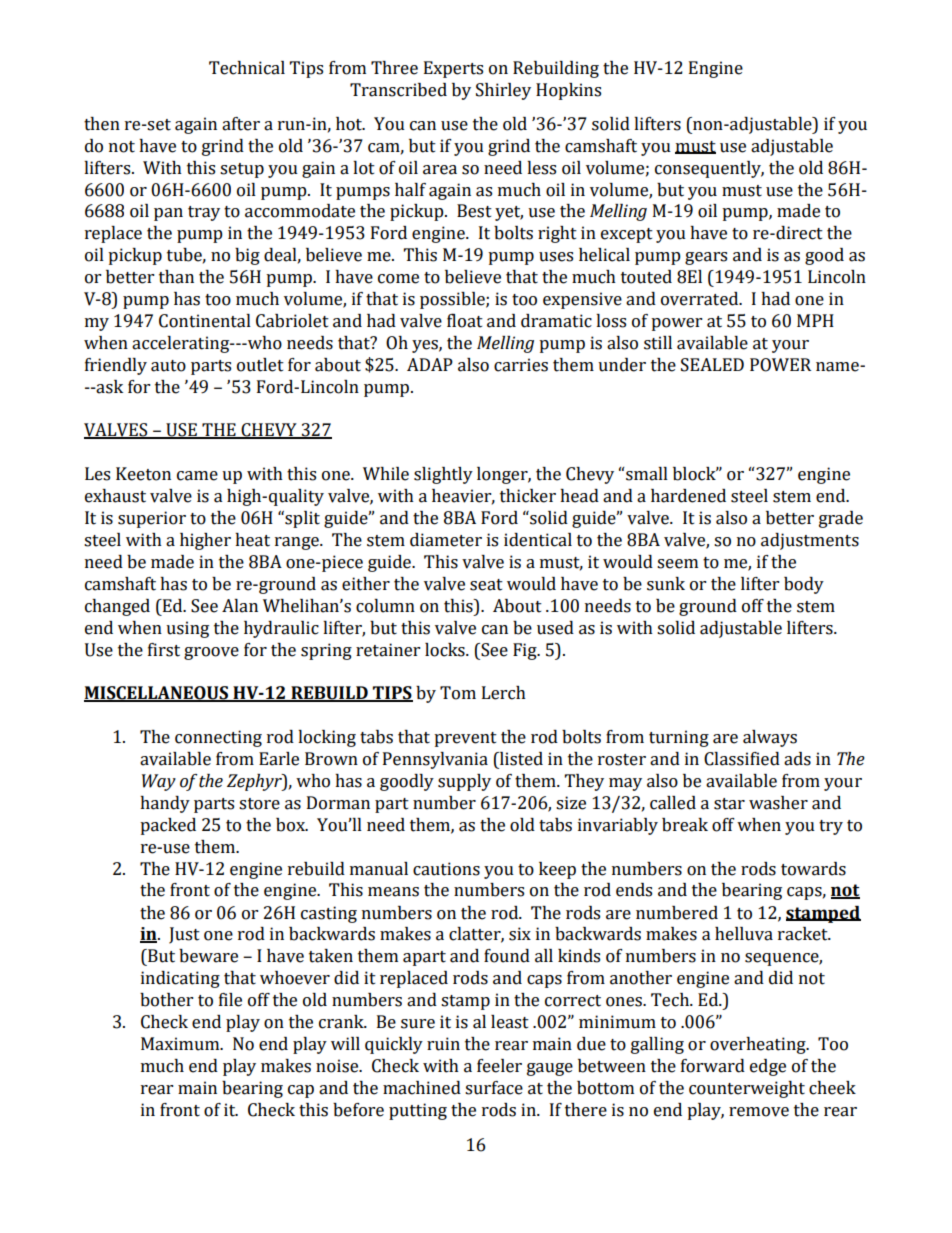 The image size is (952, 1233). Describe the element at coordinates (486, 585) in the image. I see `seat` at that location.
